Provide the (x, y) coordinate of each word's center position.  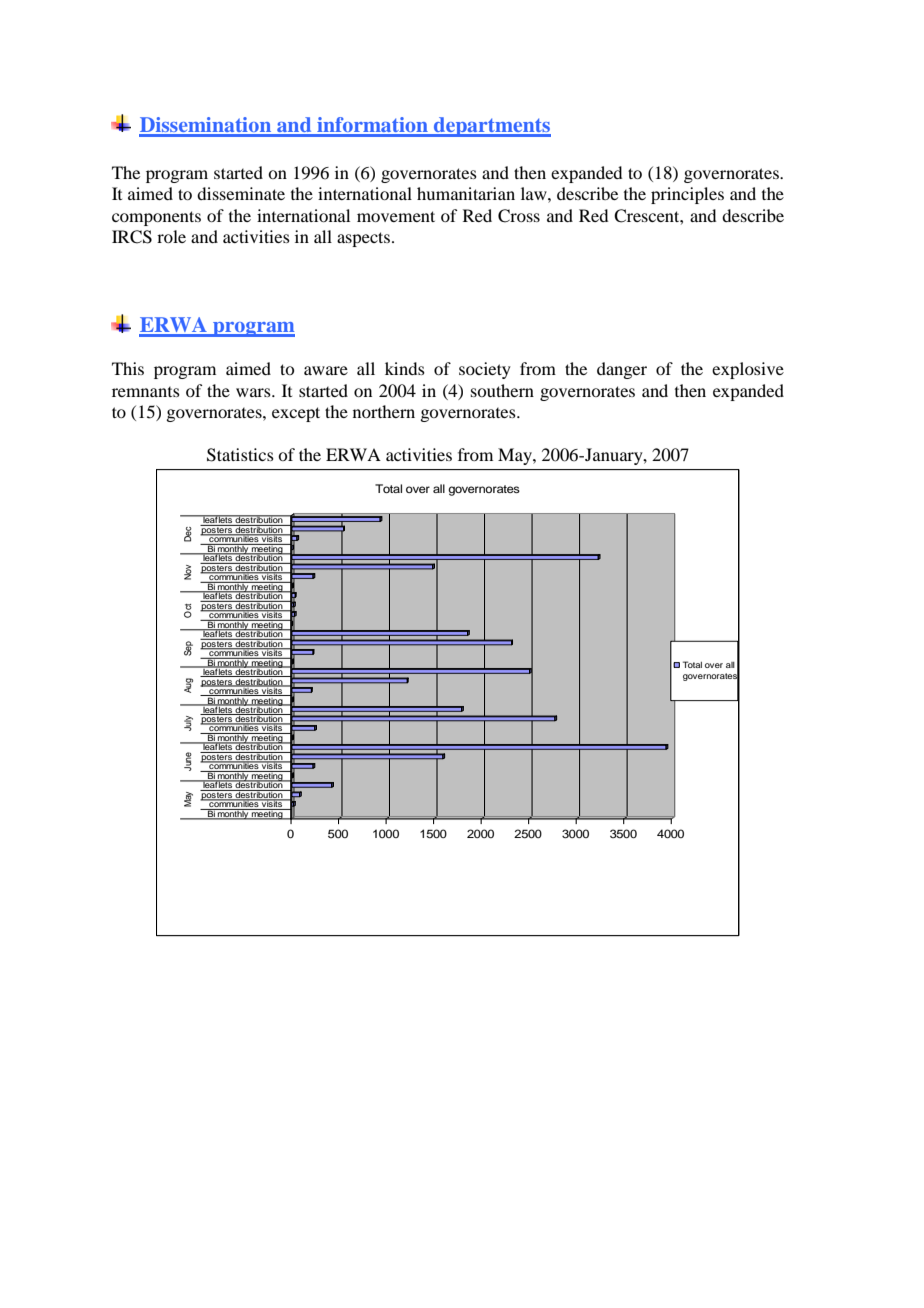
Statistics (240, 455)
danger (622, 370)
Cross (519, 216)
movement (396, 216)
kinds (405, 368)
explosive (748, 370)
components (156, 218)
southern (502, 390)
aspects (363, 239)
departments (491, 127)
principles (687, 195)
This (128, 368)
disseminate (241, 193)
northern (384, 411)
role (171, 236)
